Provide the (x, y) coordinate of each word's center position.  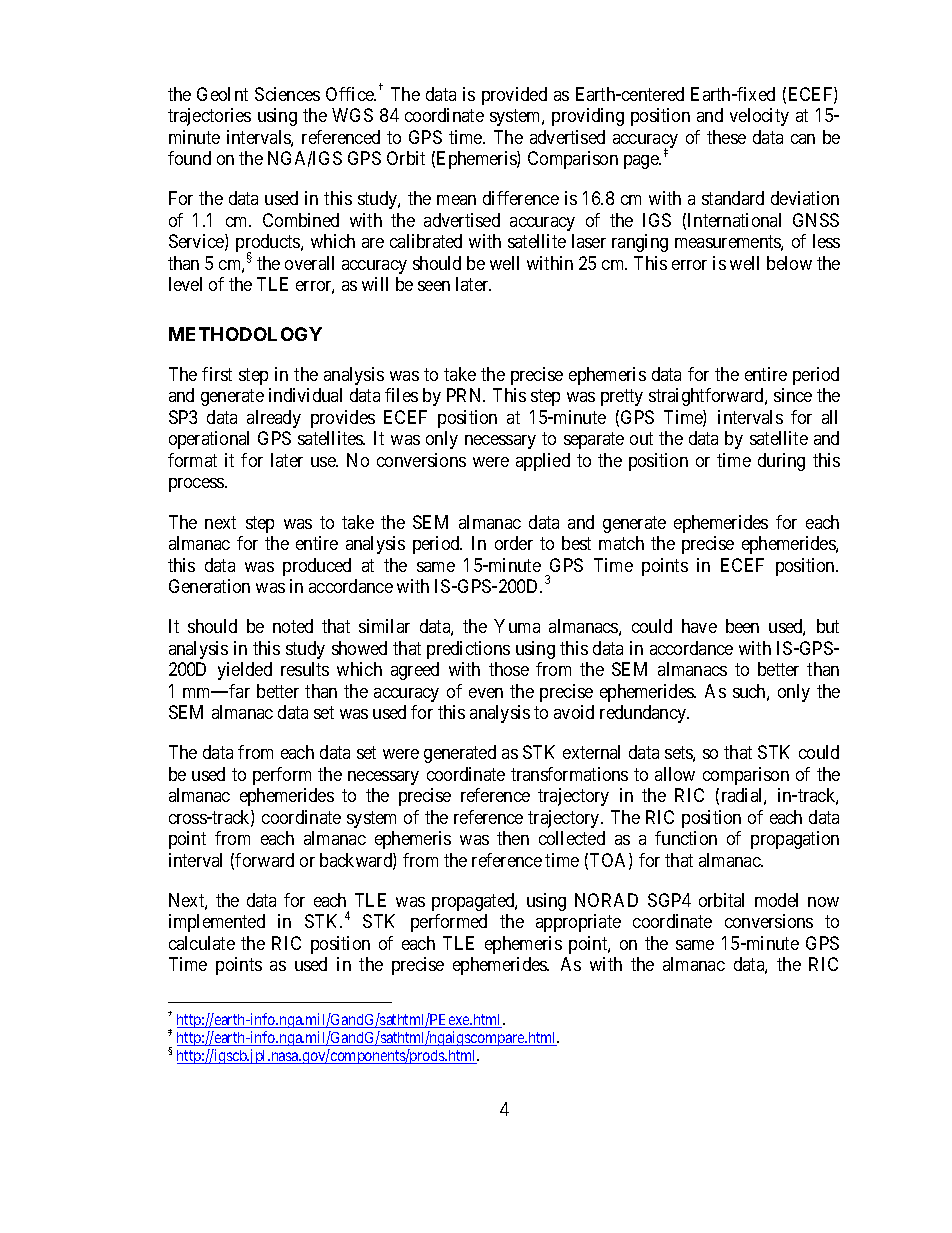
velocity (759, 117)
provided (514, 96)
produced (317, 567)
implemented (217, 923)
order (514, 543)
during (781, 462)
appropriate (578, 923)
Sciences (287, 94)
